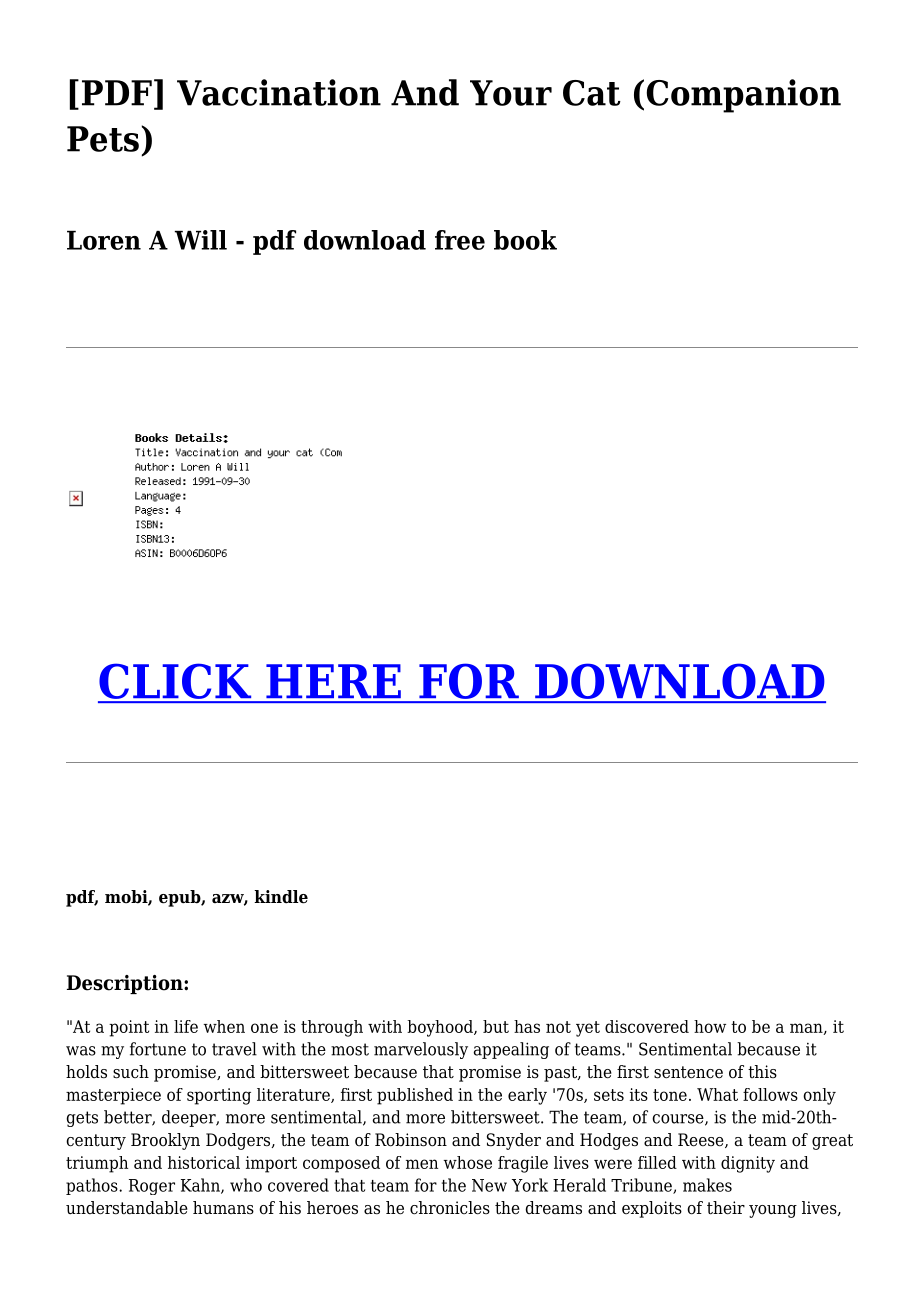  I want to click on fortune, so click(158, 1049).
